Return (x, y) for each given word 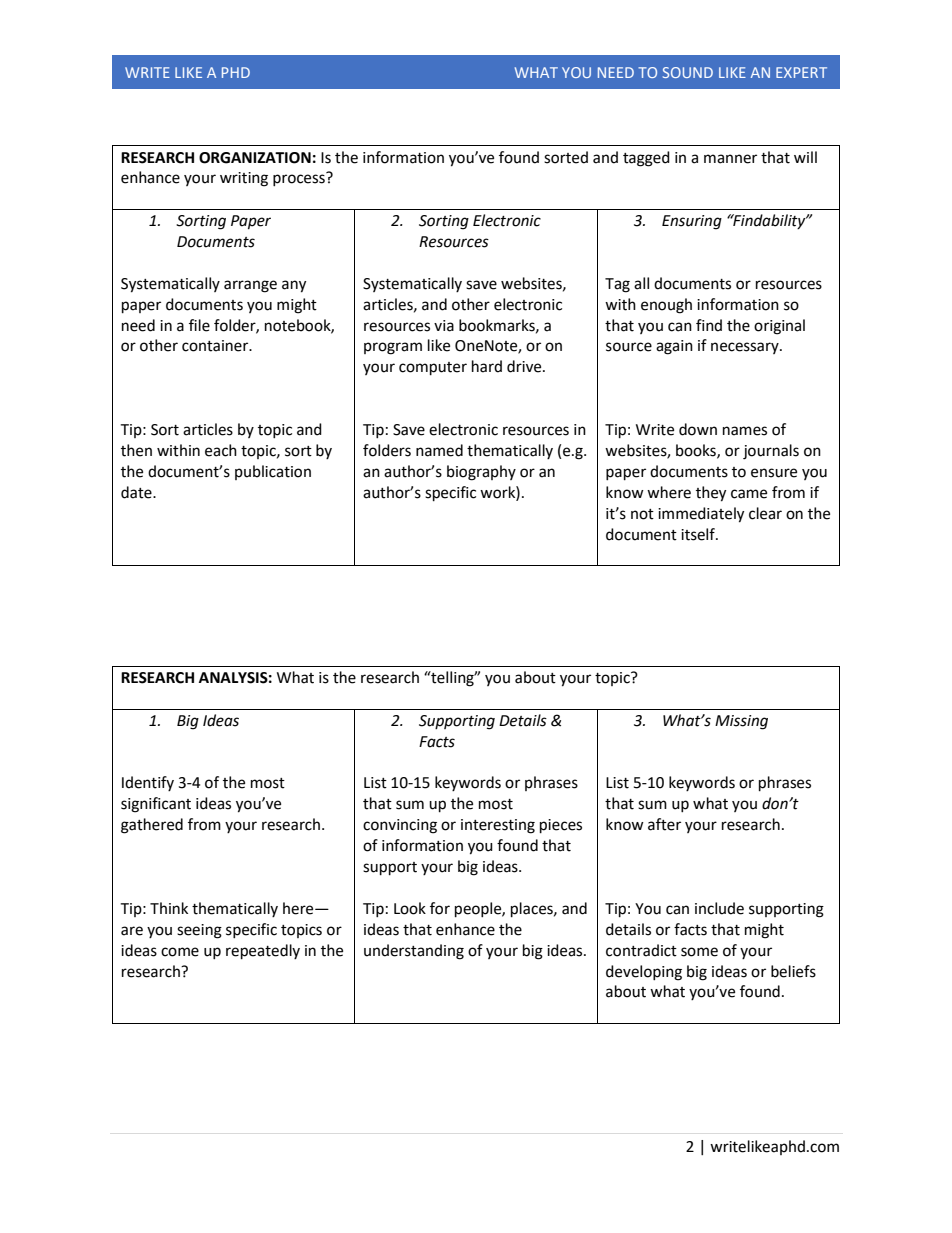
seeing (199, 931)
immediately (701, 515)
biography (481, 473)
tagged (646, 159)
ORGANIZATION (255, 158)
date (137, 492)
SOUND (688, 72)
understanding (414, 952)
